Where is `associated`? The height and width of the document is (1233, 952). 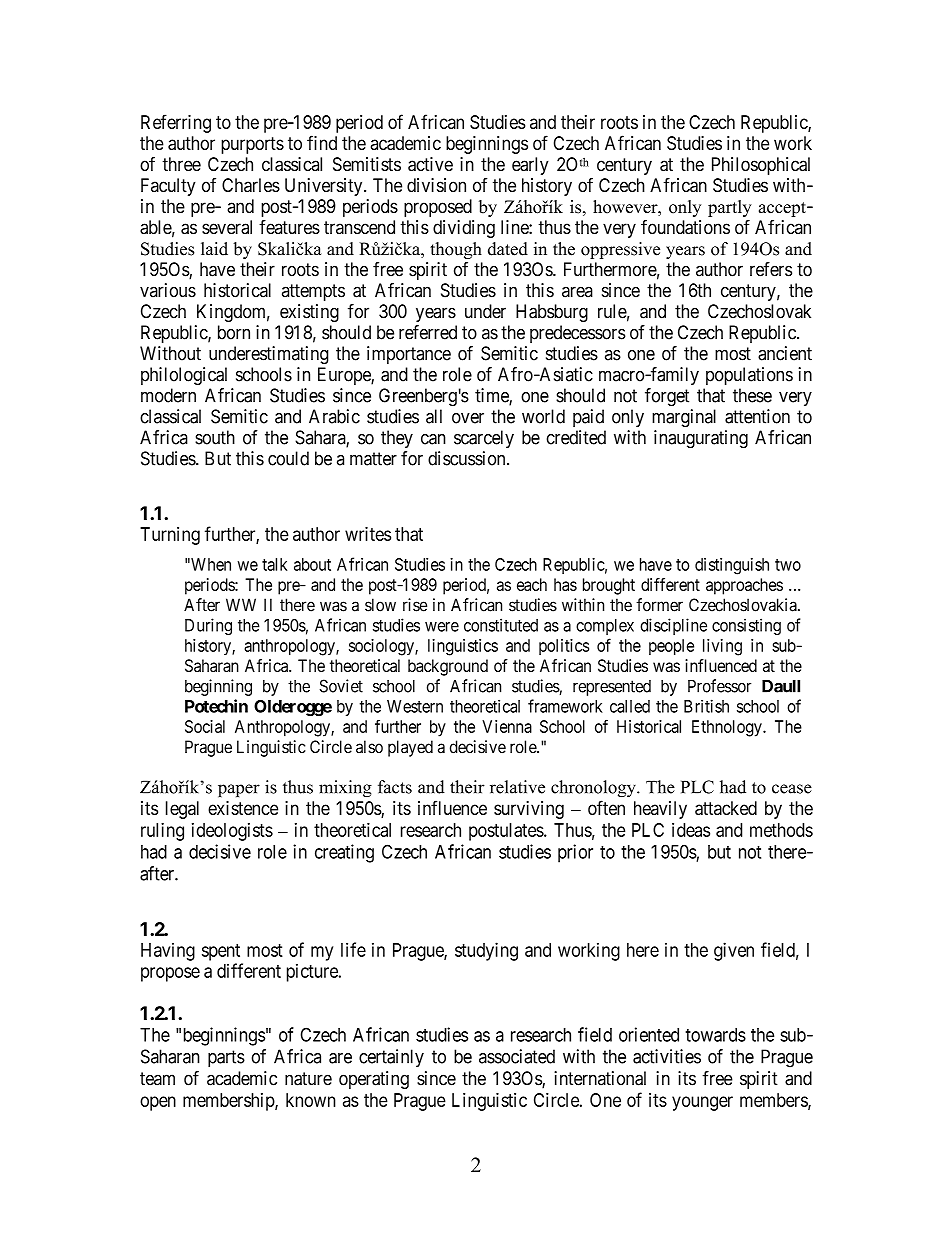 associated is located at coordinates (517, 1056).
